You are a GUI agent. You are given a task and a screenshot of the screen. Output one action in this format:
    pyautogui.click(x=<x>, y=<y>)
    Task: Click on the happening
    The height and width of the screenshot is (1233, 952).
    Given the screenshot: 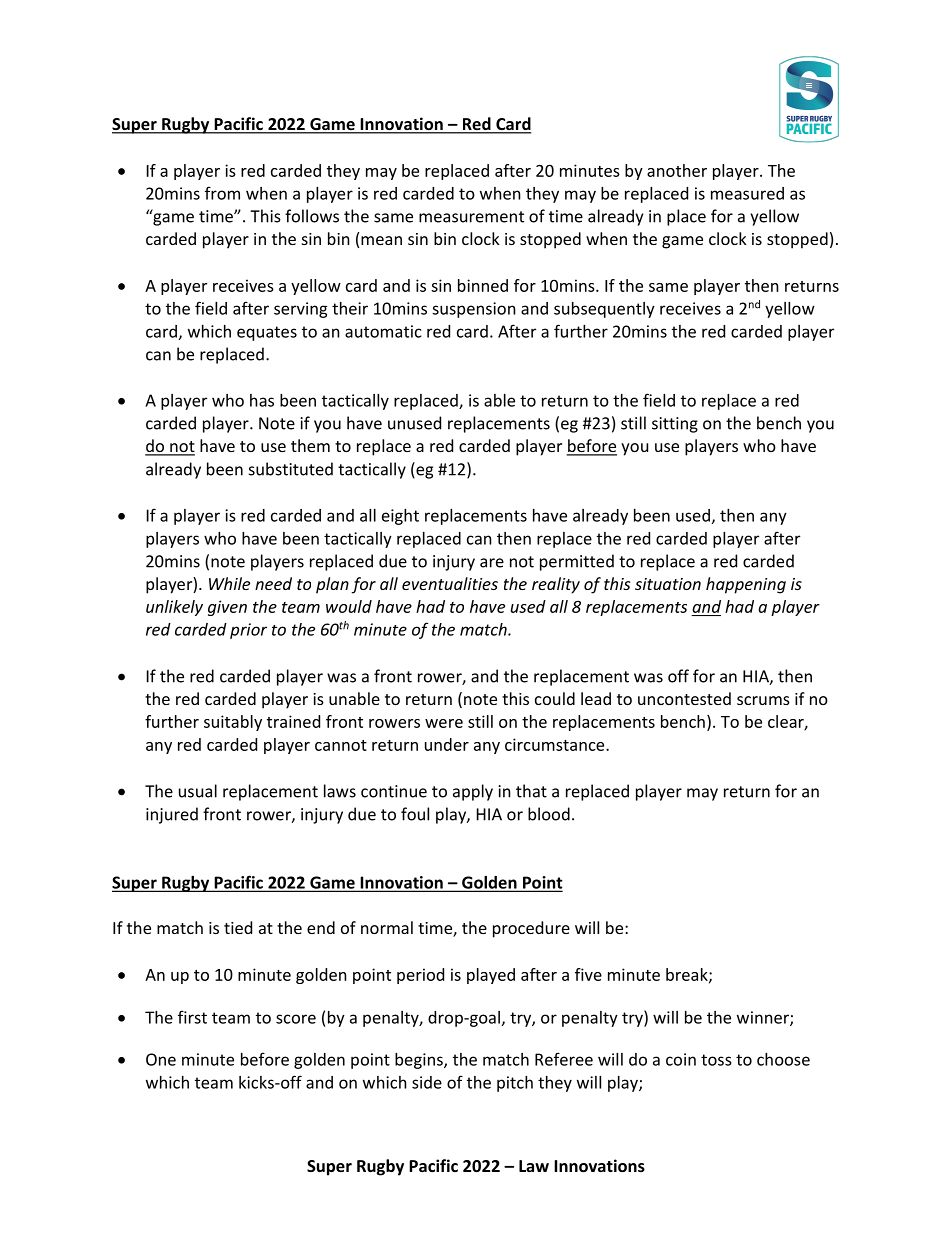 What is the action you would take?
    pyautogui.click(x=746, y=585)
